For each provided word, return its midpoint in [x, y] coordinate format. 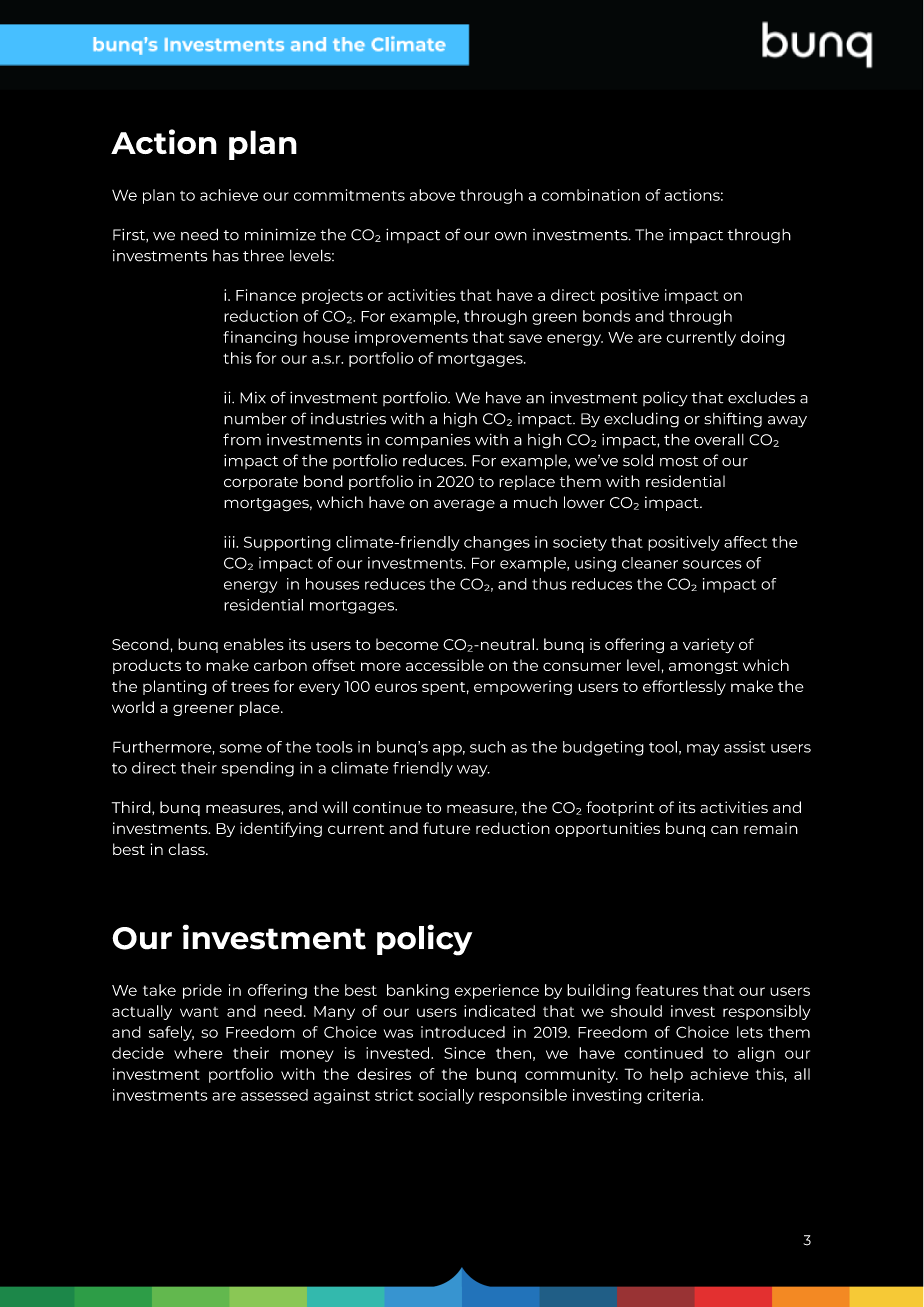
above [432, 195]
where [198, 1053]
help [666, 1075]
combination [591, 195]
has [226, 256]
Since [465, 1053]
